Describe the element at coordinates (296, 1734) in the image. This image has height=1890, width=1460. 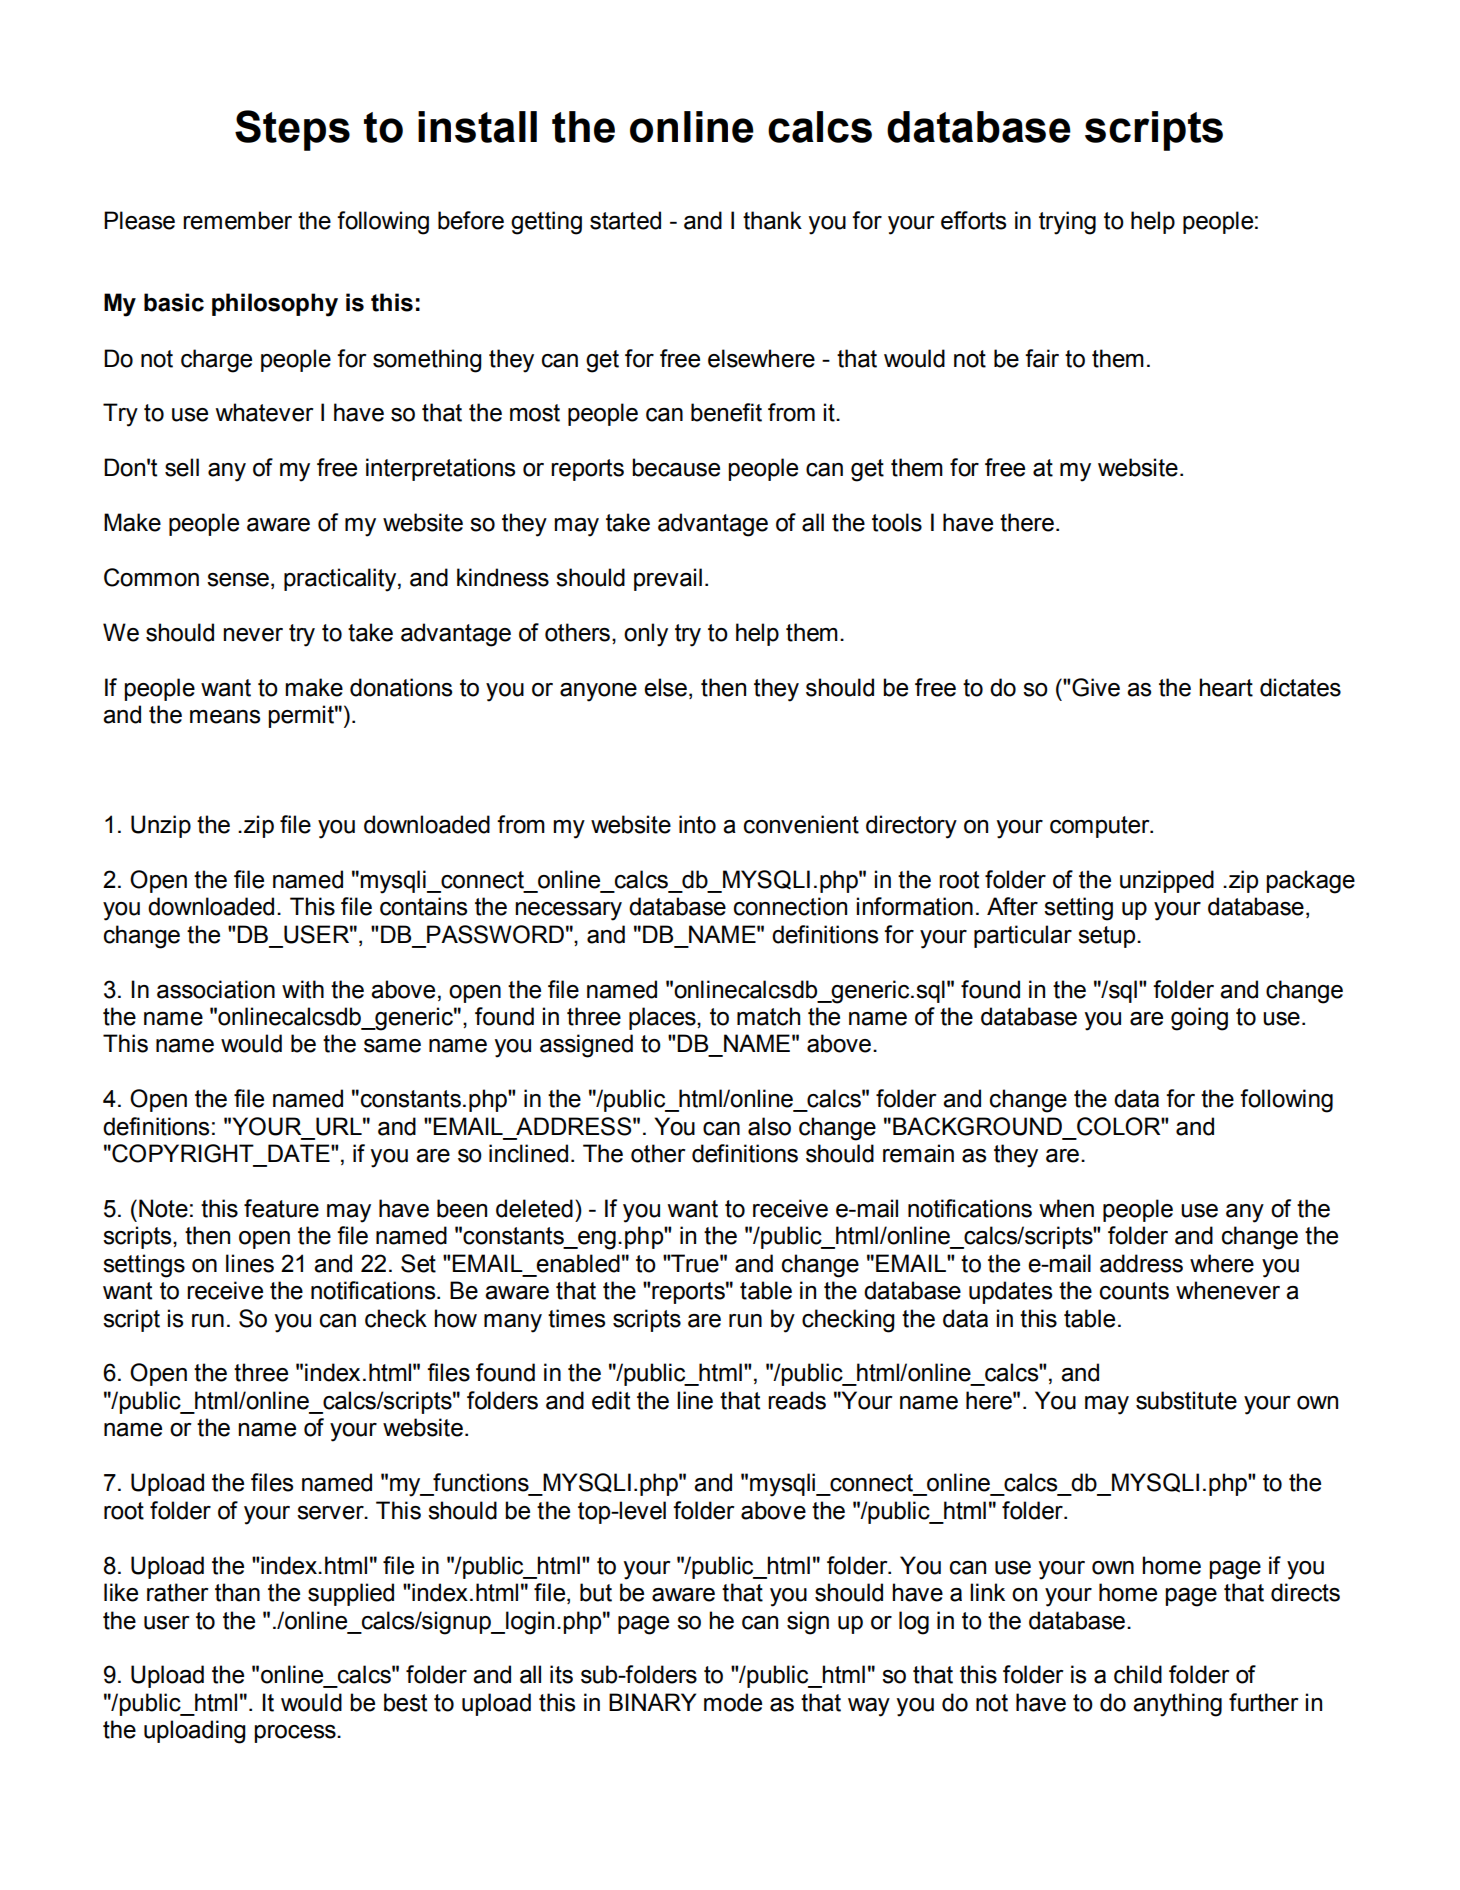
I see `process` at that location.
